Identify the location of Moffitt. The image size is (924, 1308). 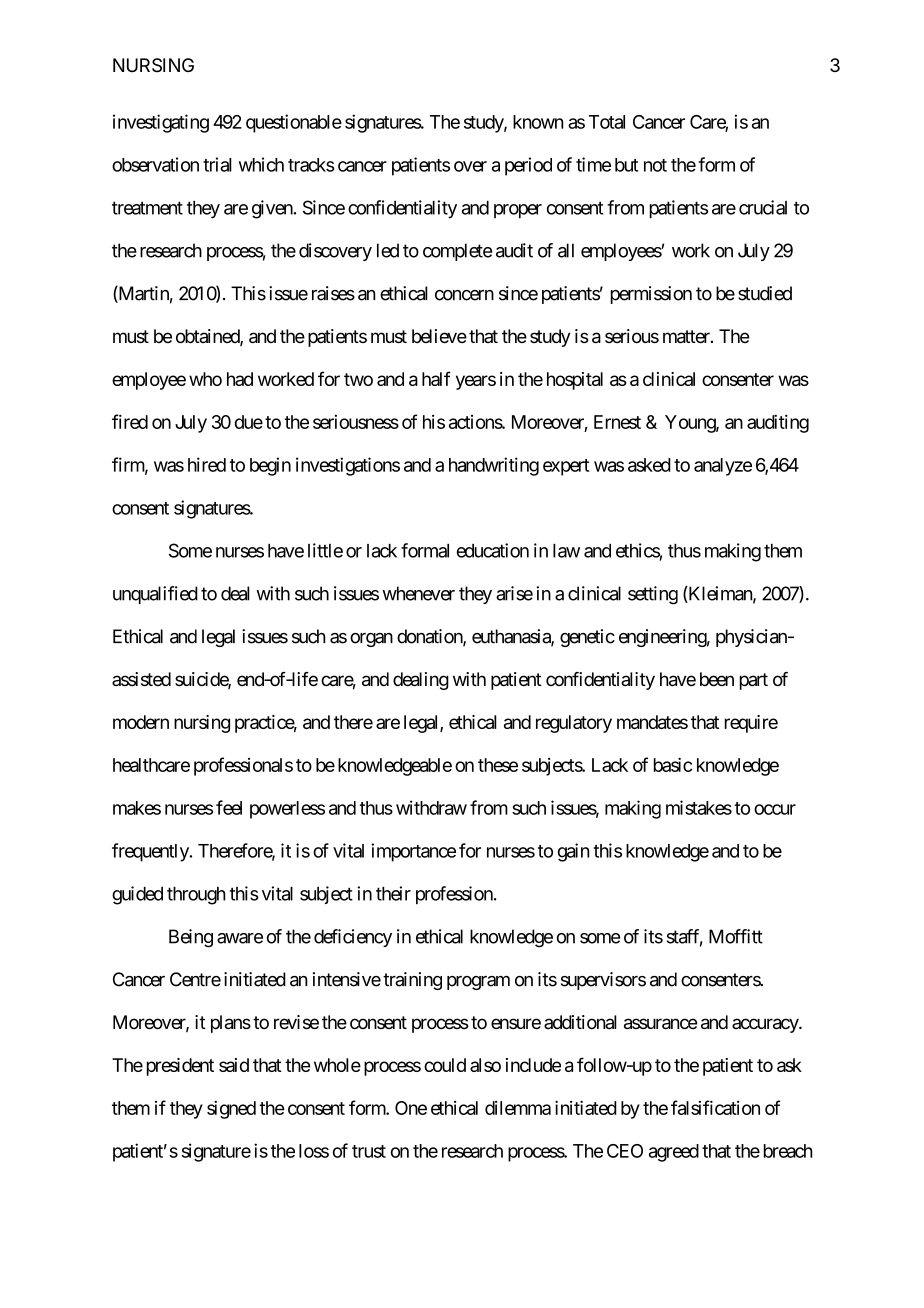
(736, 936).
